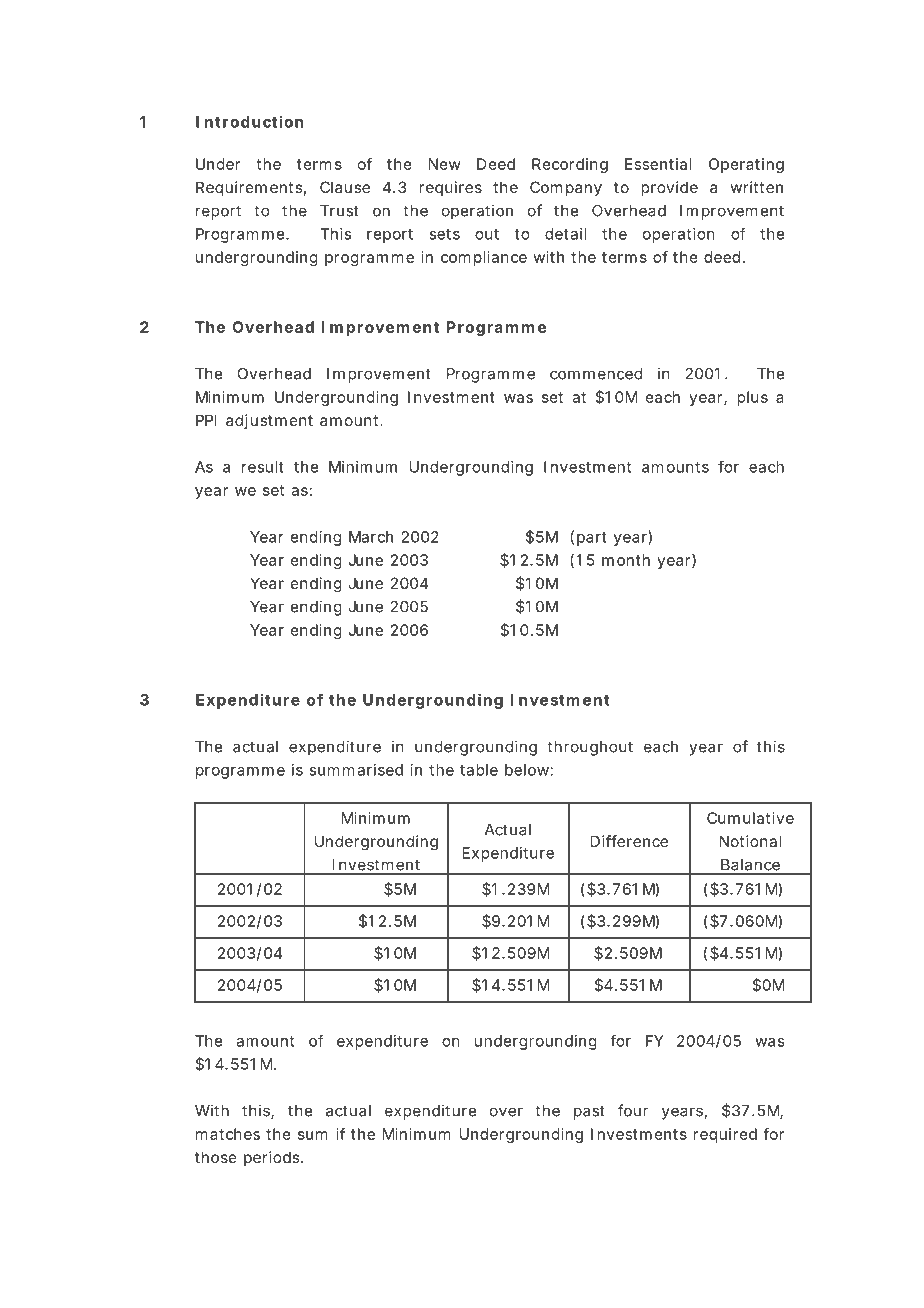 The height and width of the page is (1308, 924). Describe the element at coordinates (479, 770) in the page. I see `table` at that location.
